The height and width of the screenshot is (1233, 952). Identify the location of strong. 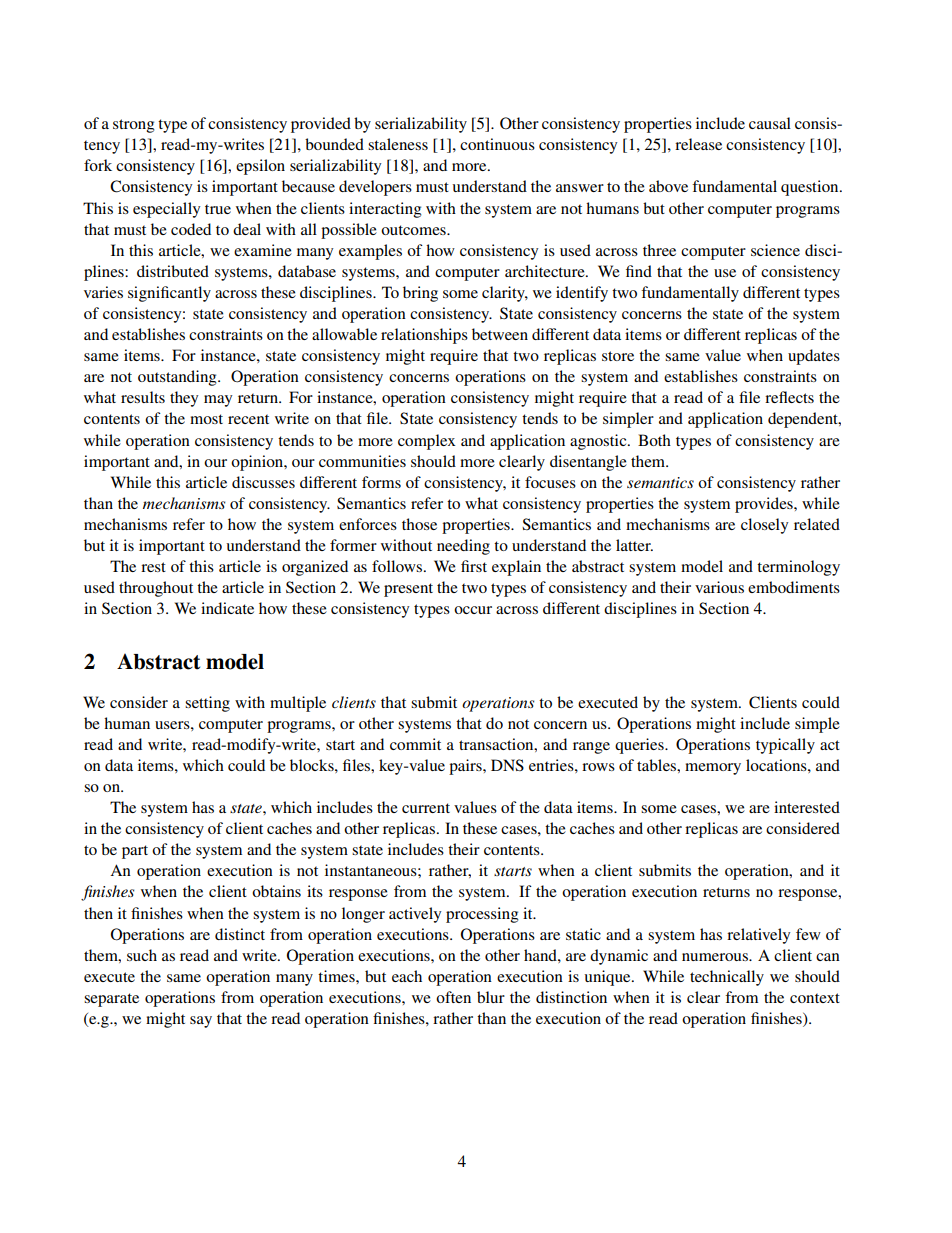
(134, 126).
